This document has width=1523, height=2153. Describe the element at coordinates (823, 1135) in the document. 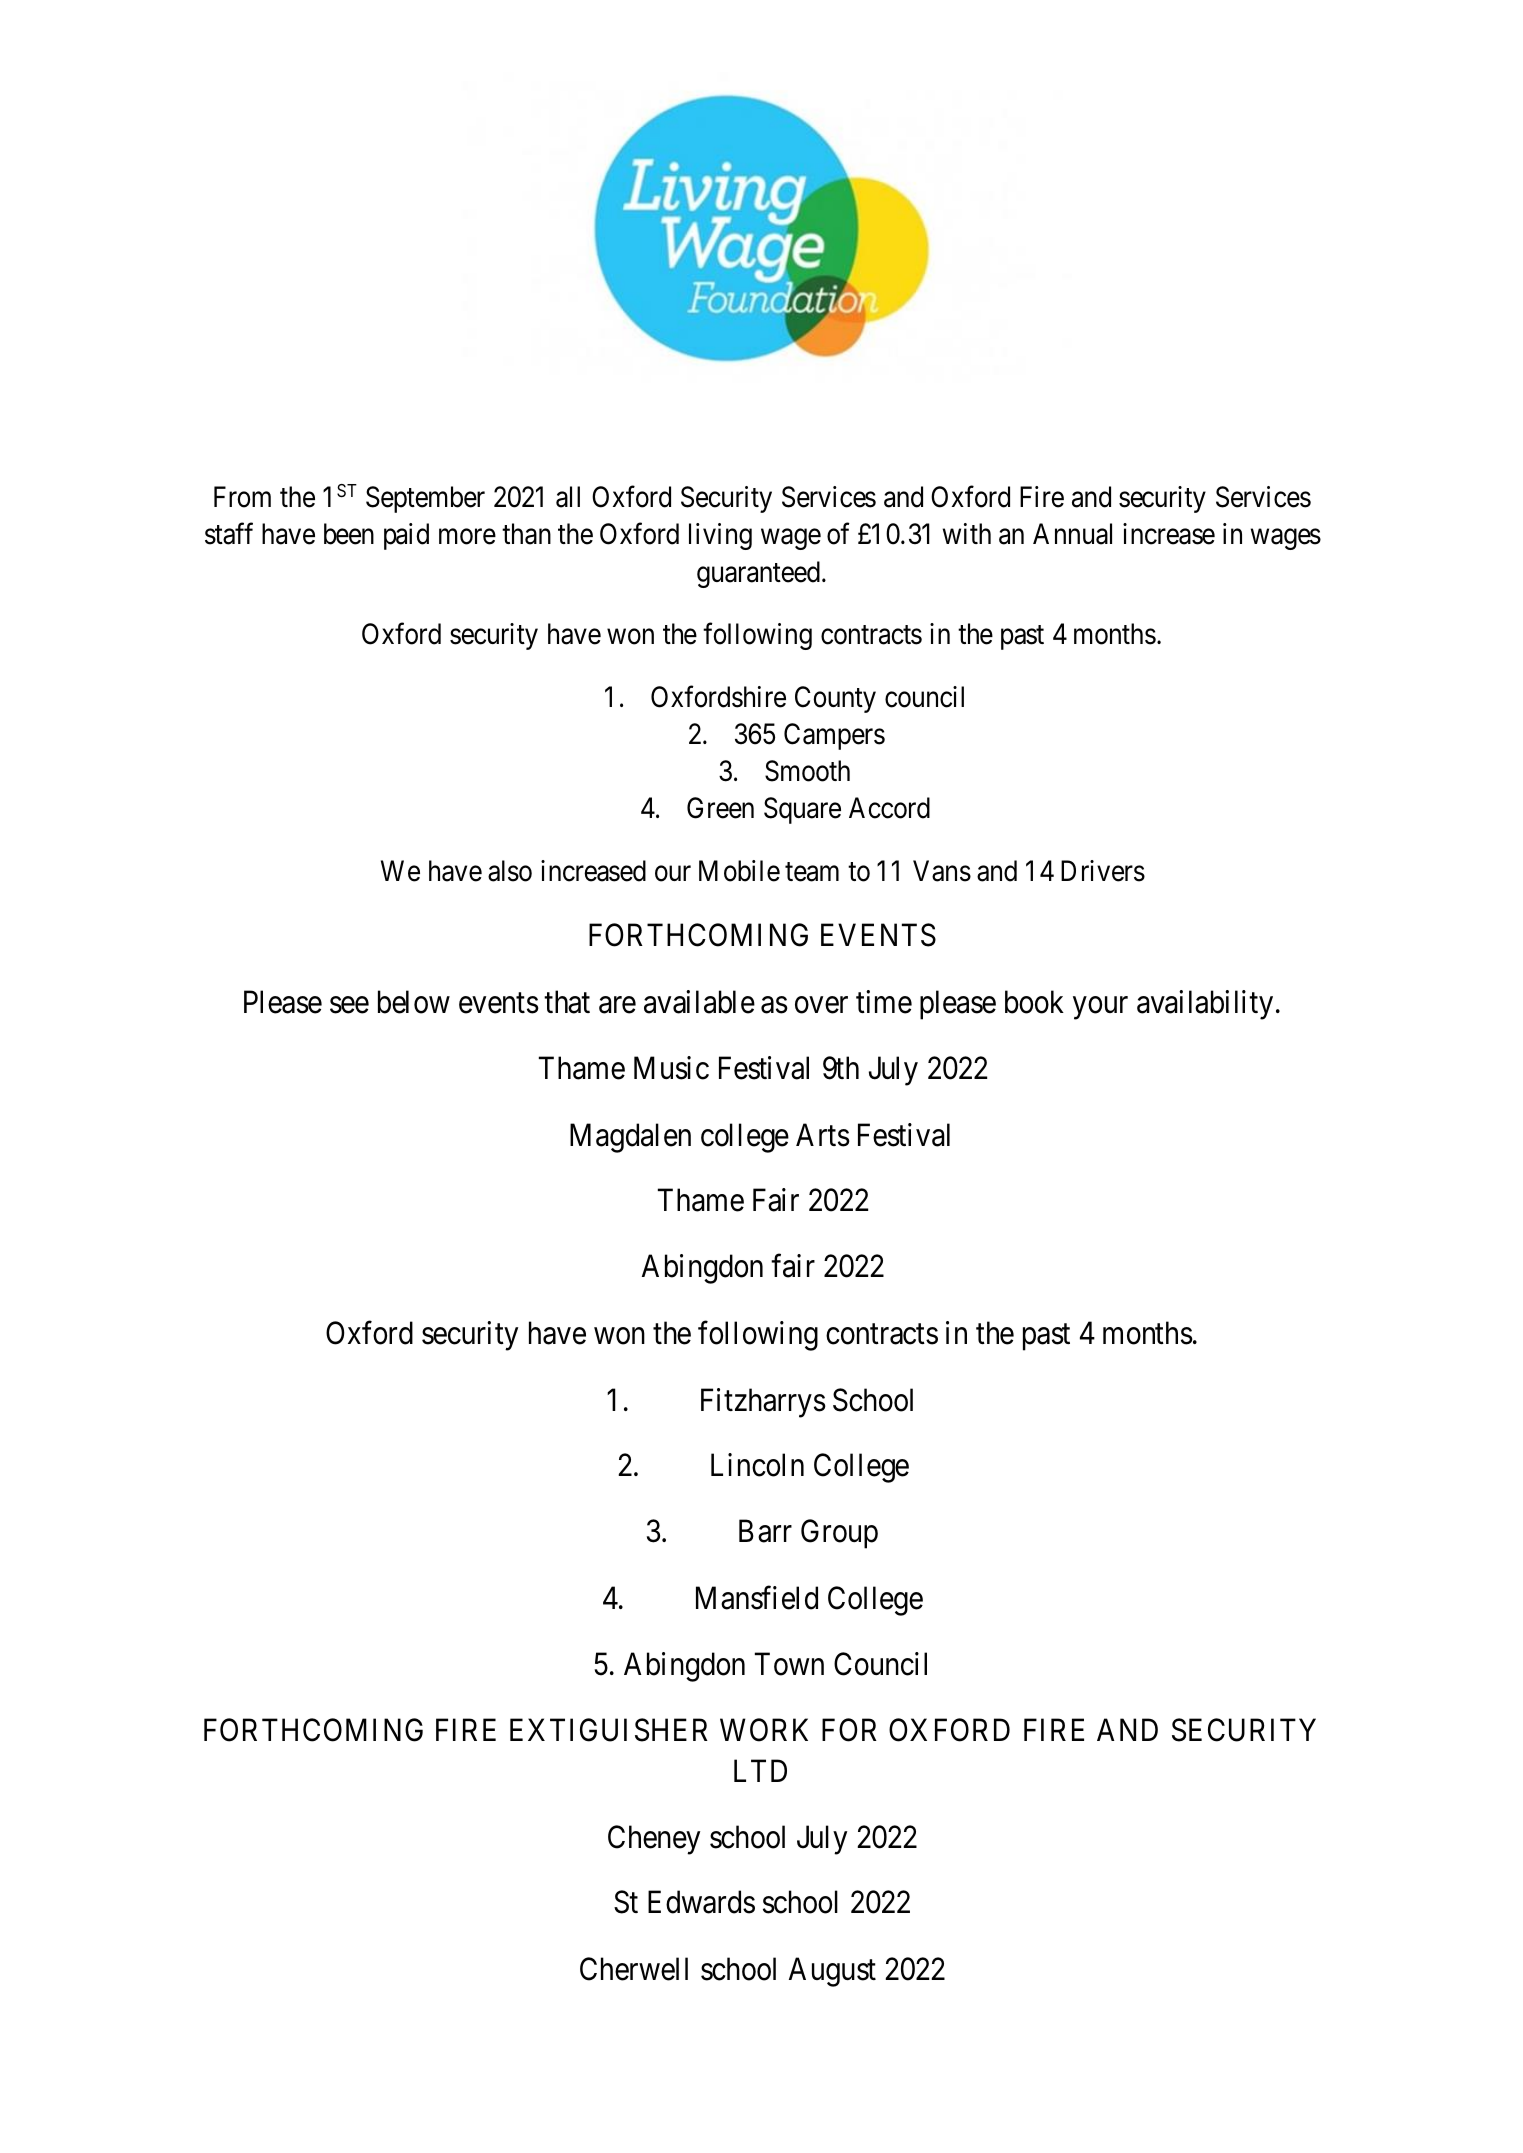

I see `Arts` at that location.
